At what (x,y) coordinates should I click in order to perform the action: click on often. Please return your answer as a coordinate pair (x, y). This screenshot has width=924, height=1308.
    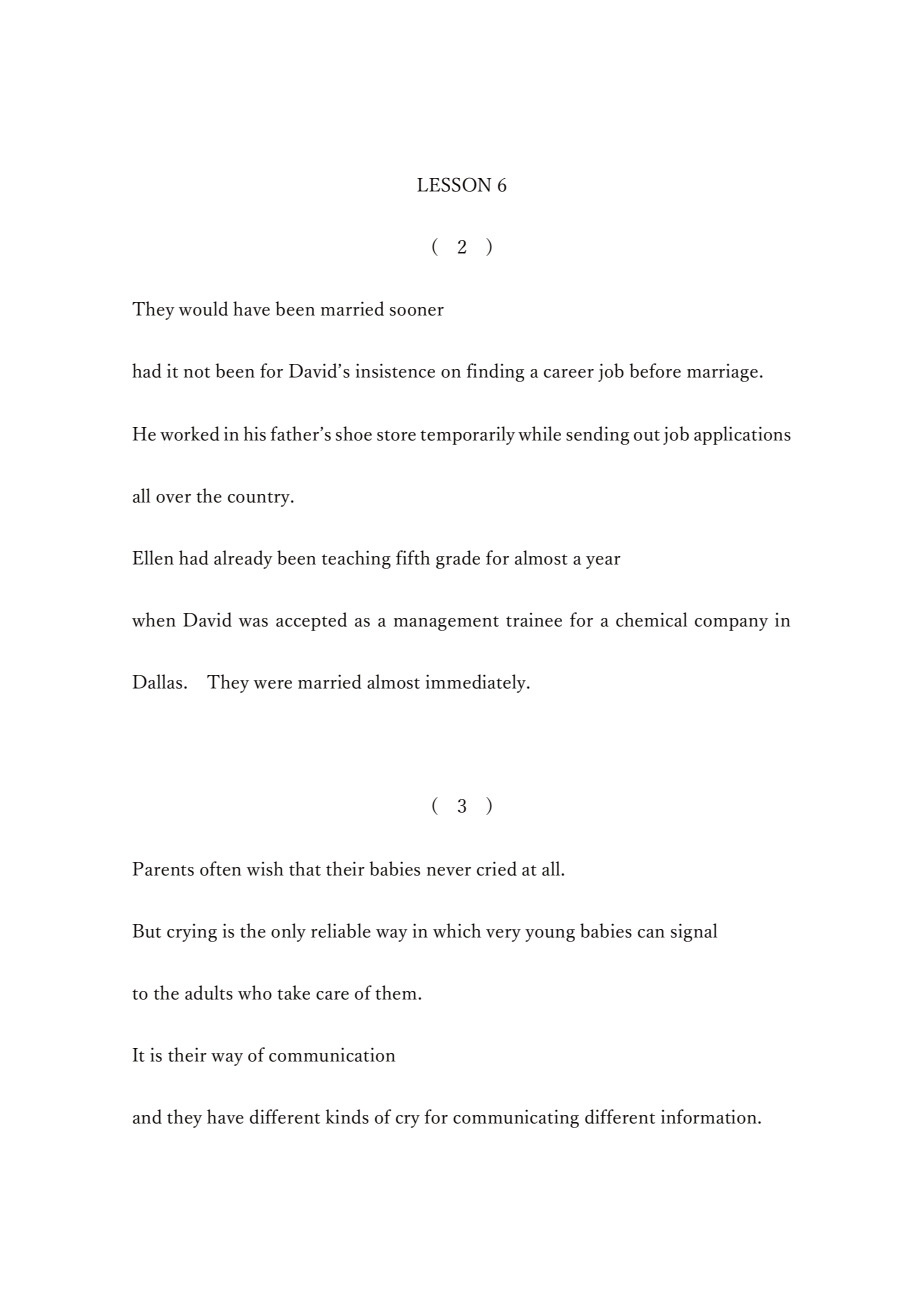
    Looking at the image, I should click on (220, 868).
